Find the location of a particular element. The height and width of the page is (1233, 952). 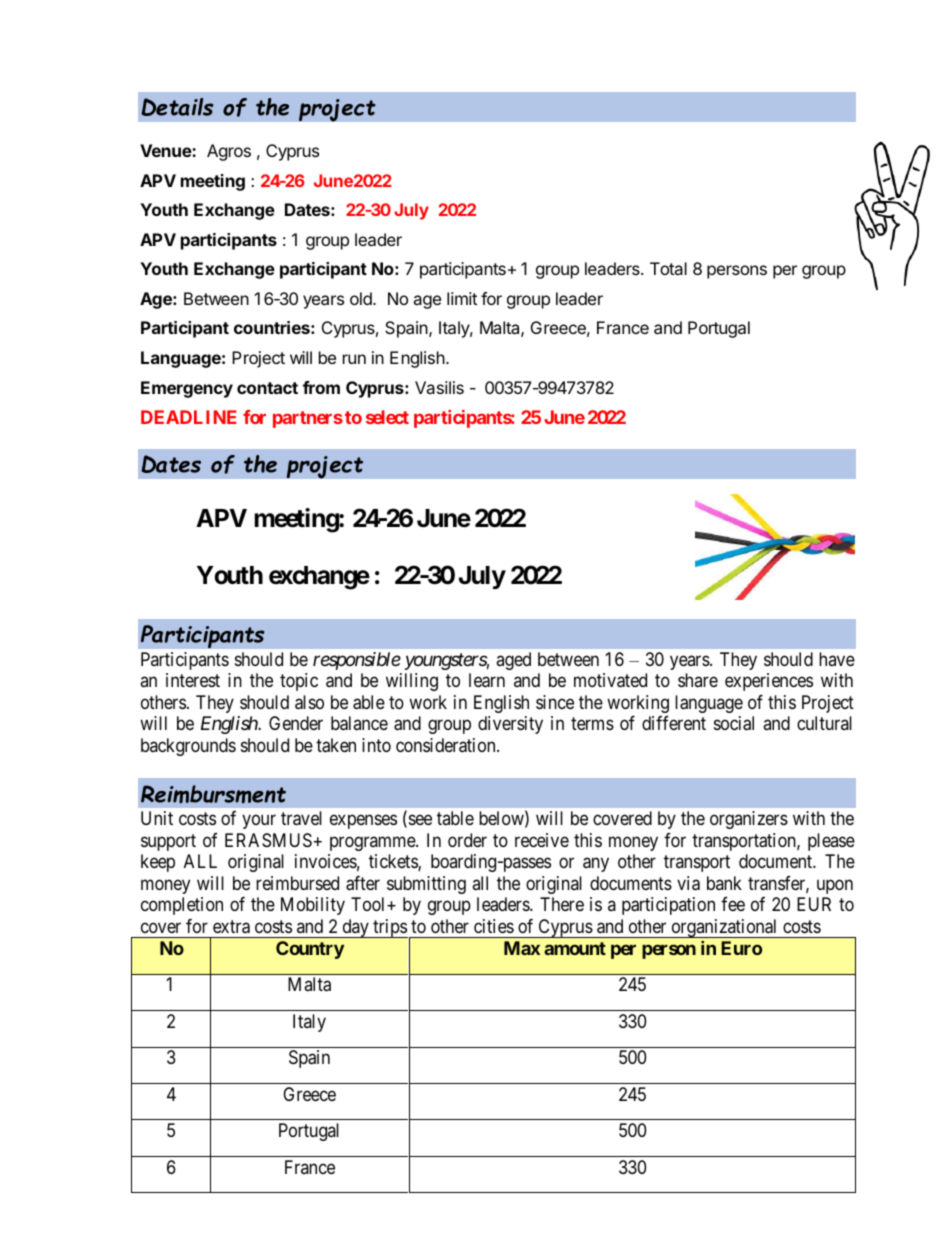

select is located at coordinates (387, 417).
